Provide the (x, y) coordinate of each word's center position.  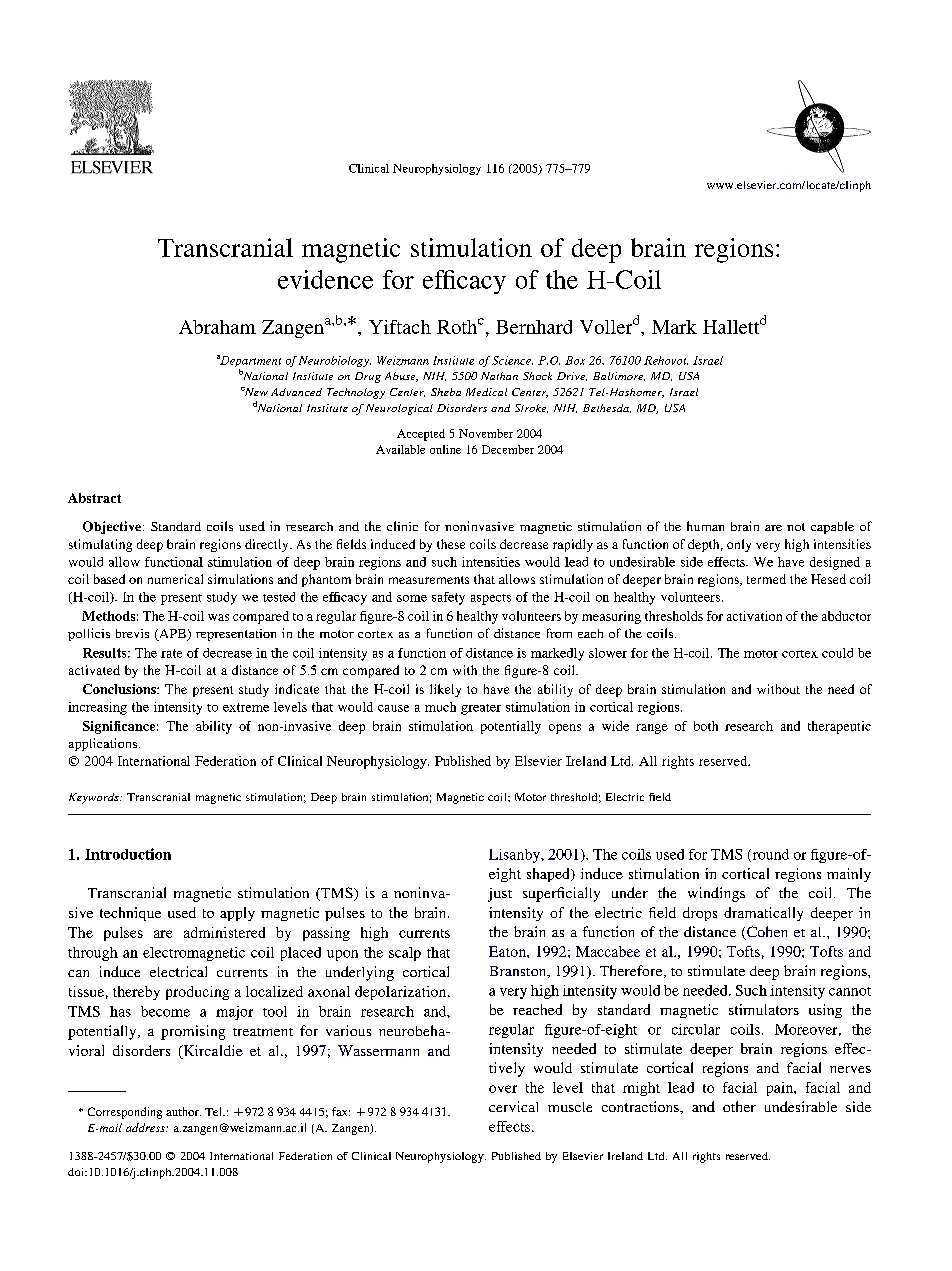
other (739, 1106)
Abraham (217, 327)
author (183, 1111)
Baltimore (619, 376)
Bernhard (534, 327)
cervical (513, 1106)
